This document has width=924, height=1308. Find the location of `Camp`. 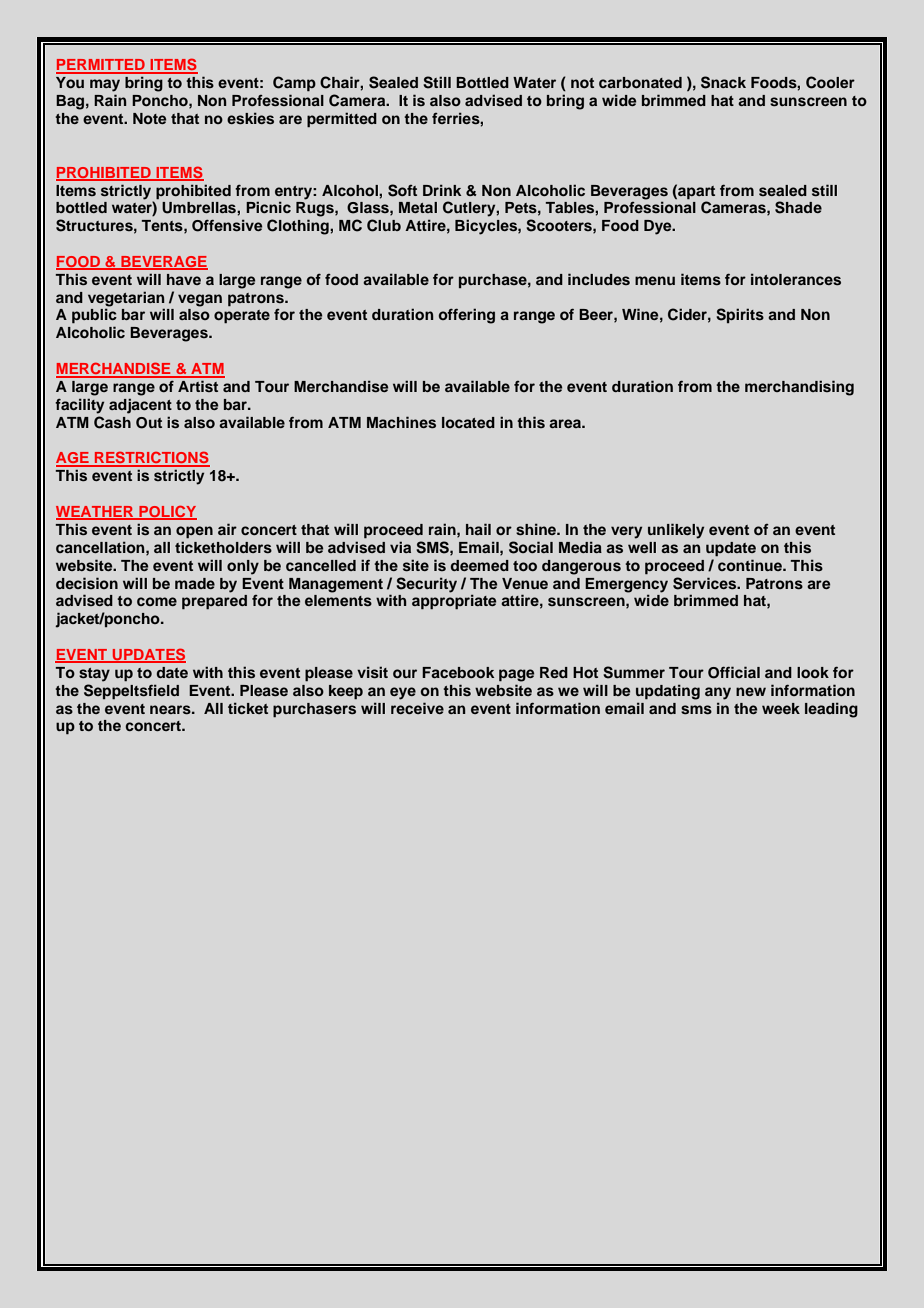

Camp is located at coordinates (294, 84).
